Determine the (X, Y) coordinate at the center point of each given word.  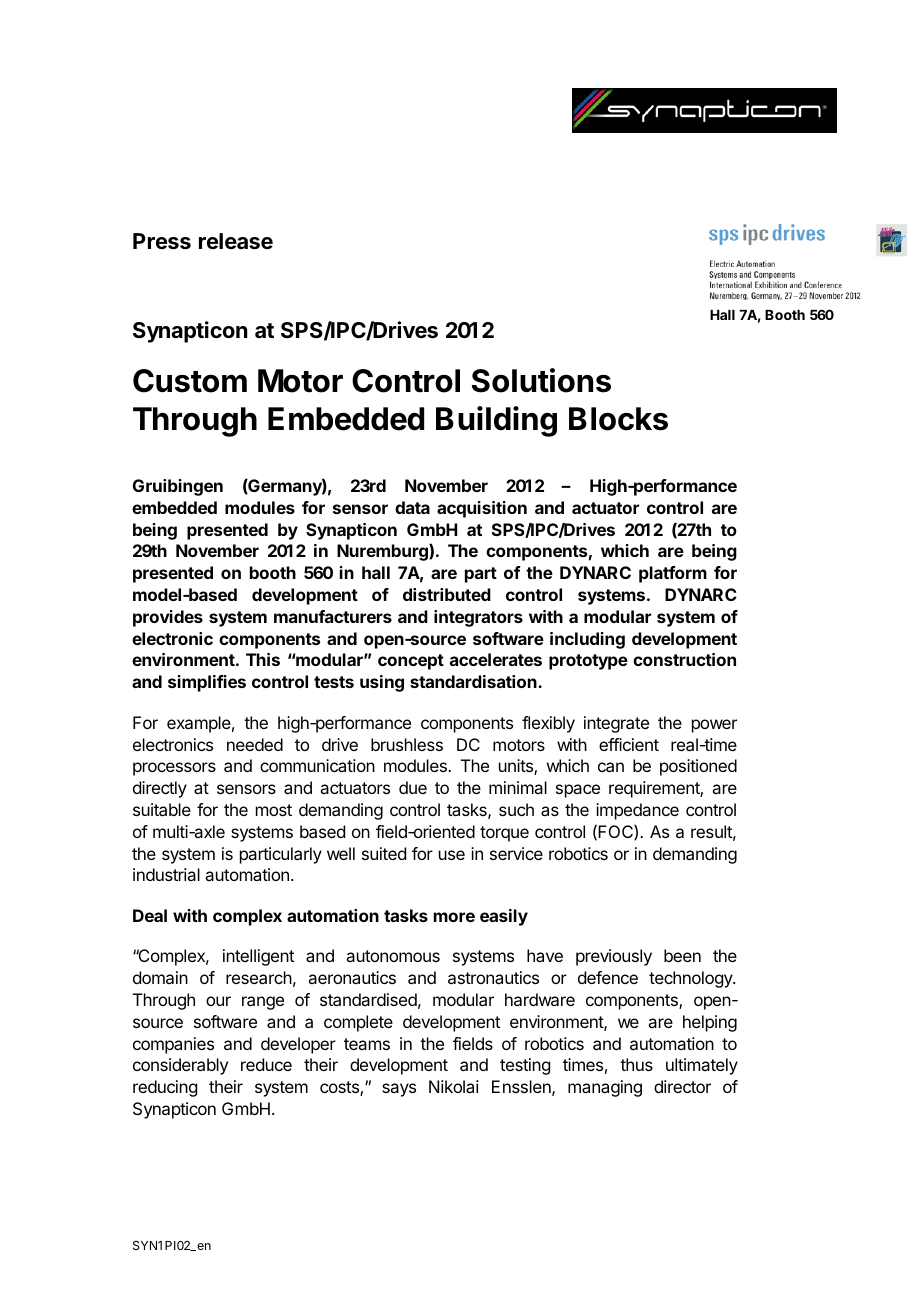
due (413, 787)
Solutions (541, 380)
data (412, 507)
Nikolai (454, 1086)
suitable (162, 809)
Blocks (618, 419)
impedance (637, 811)
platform (673, 574)
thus (636, 1064)
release (236, 241)
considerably (180, 1066)
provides (168, 618)
